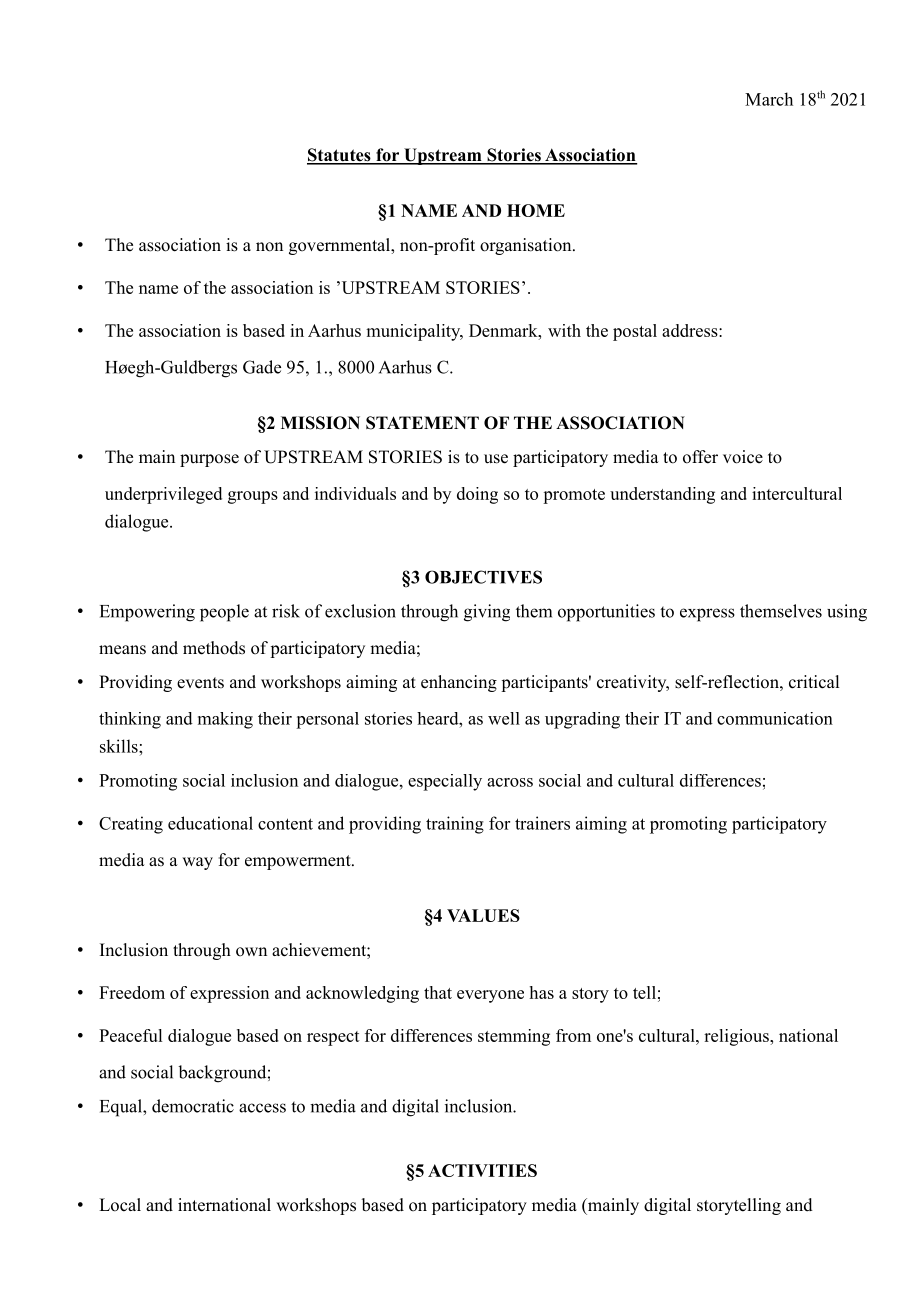  What do you see at coordinates (482, 1170) in the screenshot?
I see `ACTIVITIES` at bounding box center [482, 1170].
